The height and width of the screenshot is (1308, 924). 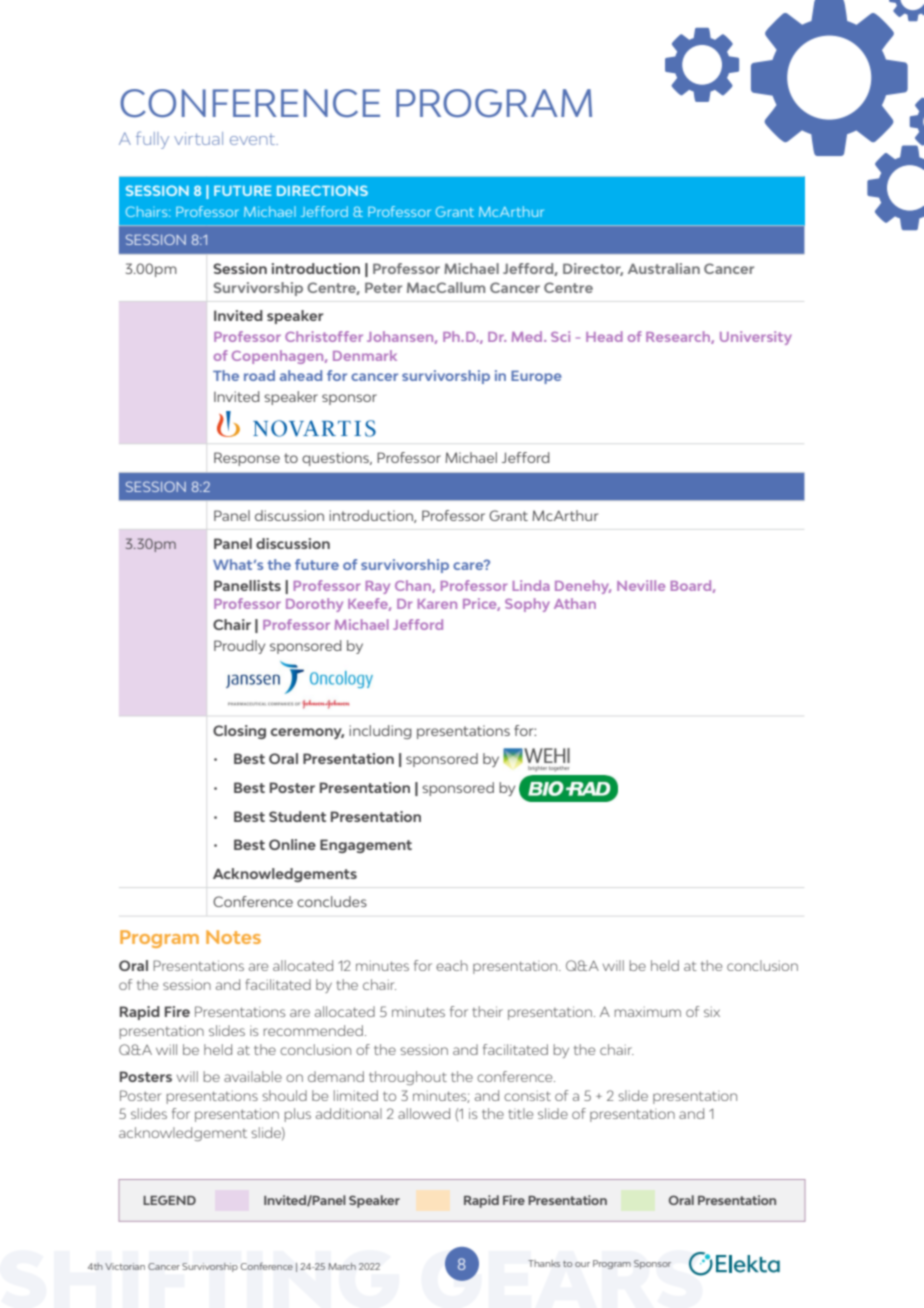 What do you see at coordinates (712, 1012) in the screenshot?
I see `six` at bounding box center [712, 1012].
